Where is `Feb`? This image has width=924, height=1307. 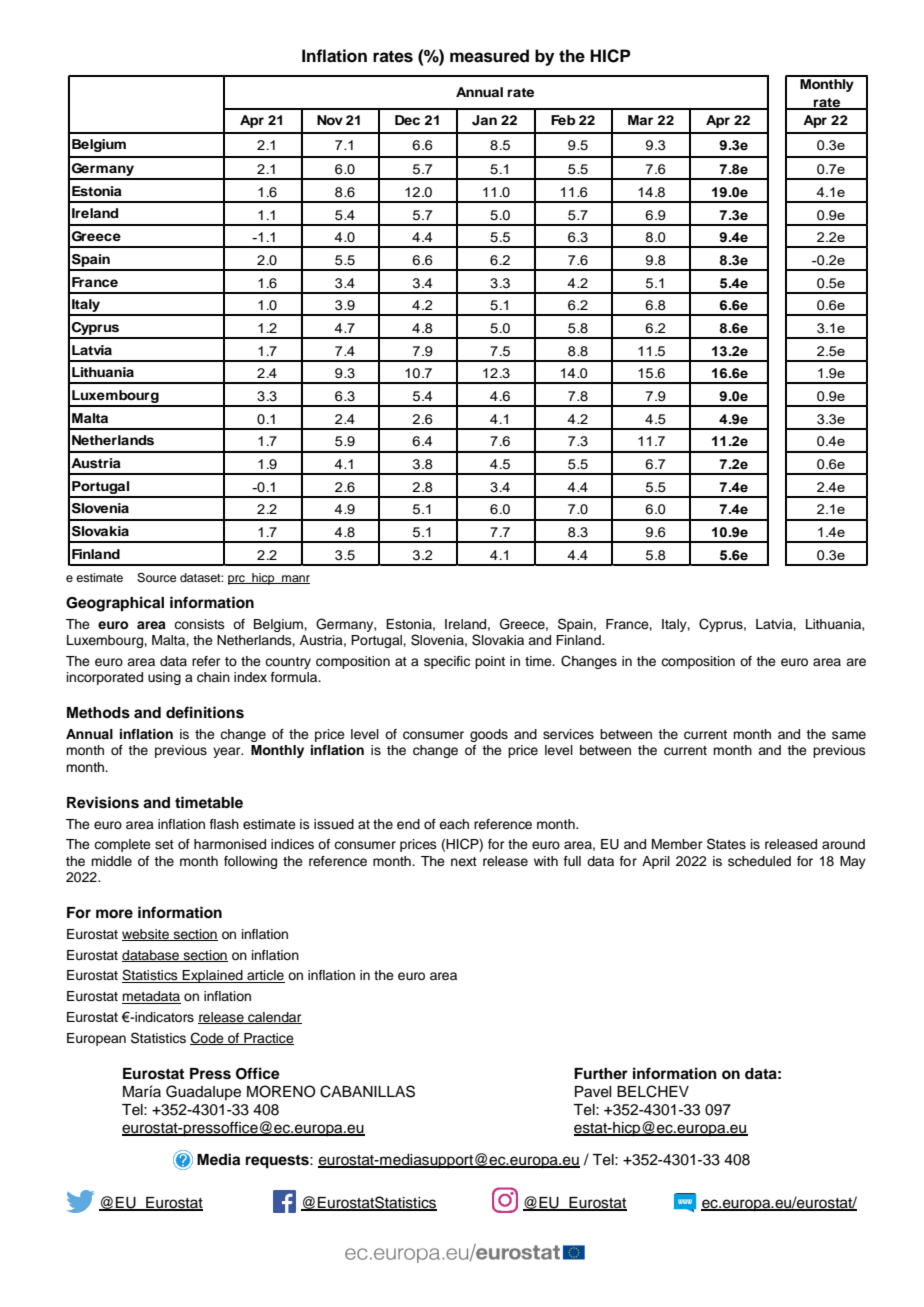
Feb is located at coordinates (563, 120).
